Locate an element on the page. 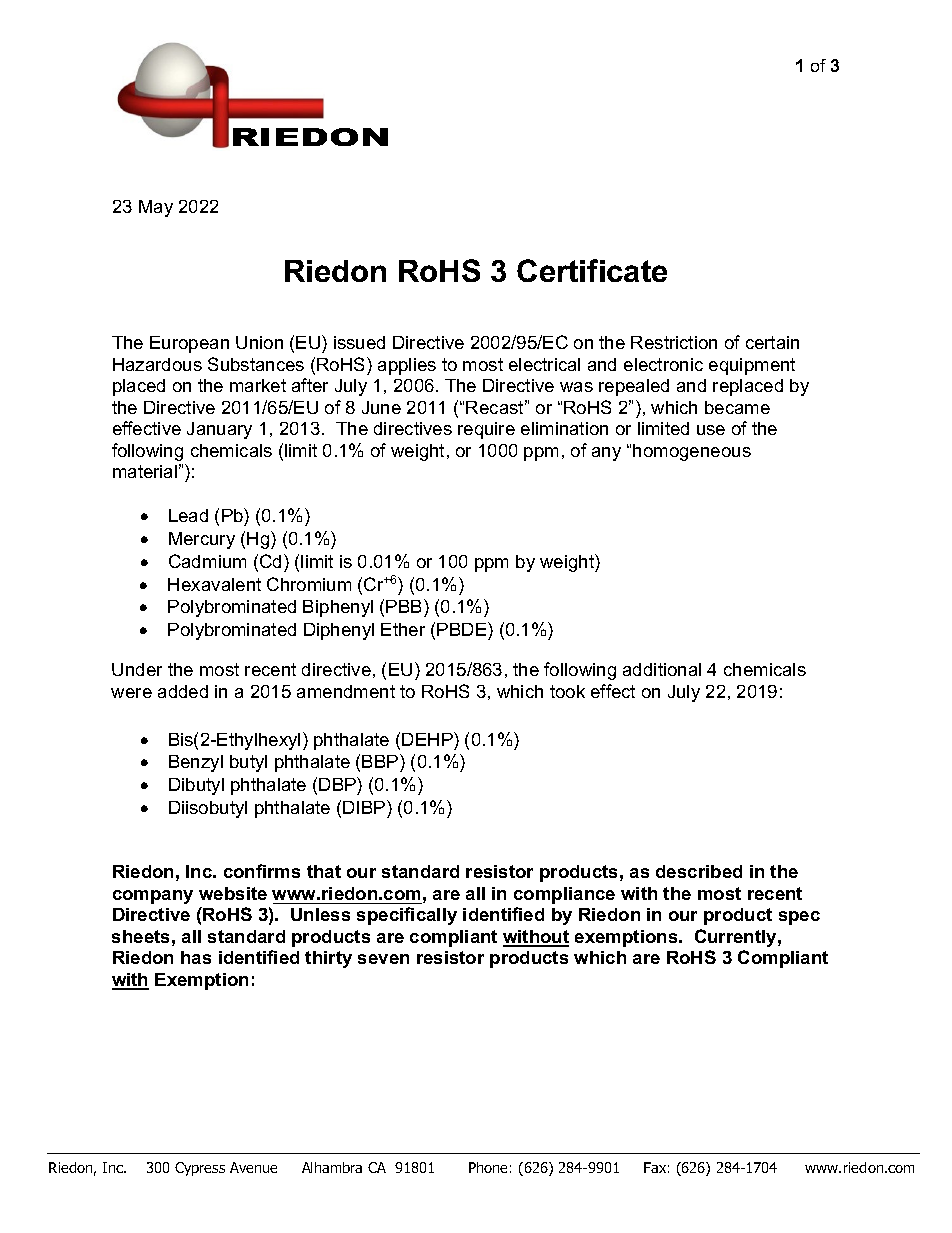 This page has height=1233, width=952. Restriction is located at coordinates (674, 342).
